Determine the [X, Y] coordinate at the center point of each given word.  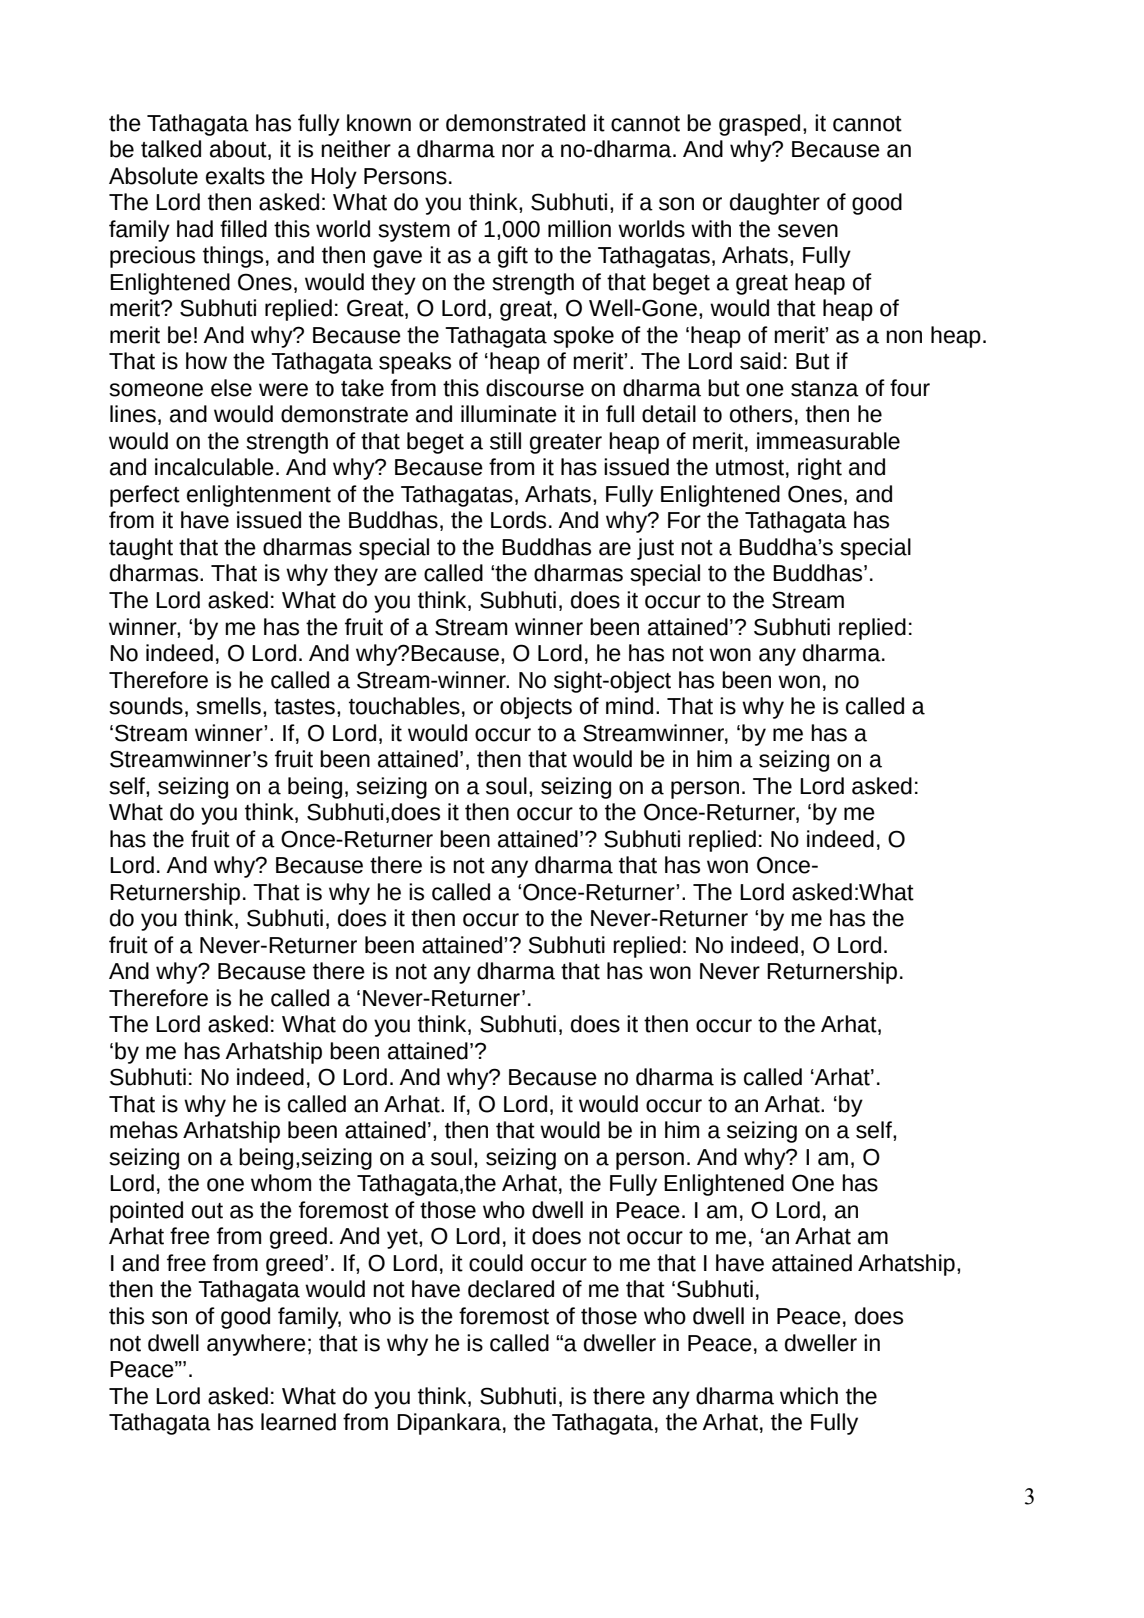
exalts [235, 176]
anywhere [256, 1345]
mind [629, 706]
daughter [775, 204]
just [655, 549]
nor [518, 151]
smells [228, 706]
